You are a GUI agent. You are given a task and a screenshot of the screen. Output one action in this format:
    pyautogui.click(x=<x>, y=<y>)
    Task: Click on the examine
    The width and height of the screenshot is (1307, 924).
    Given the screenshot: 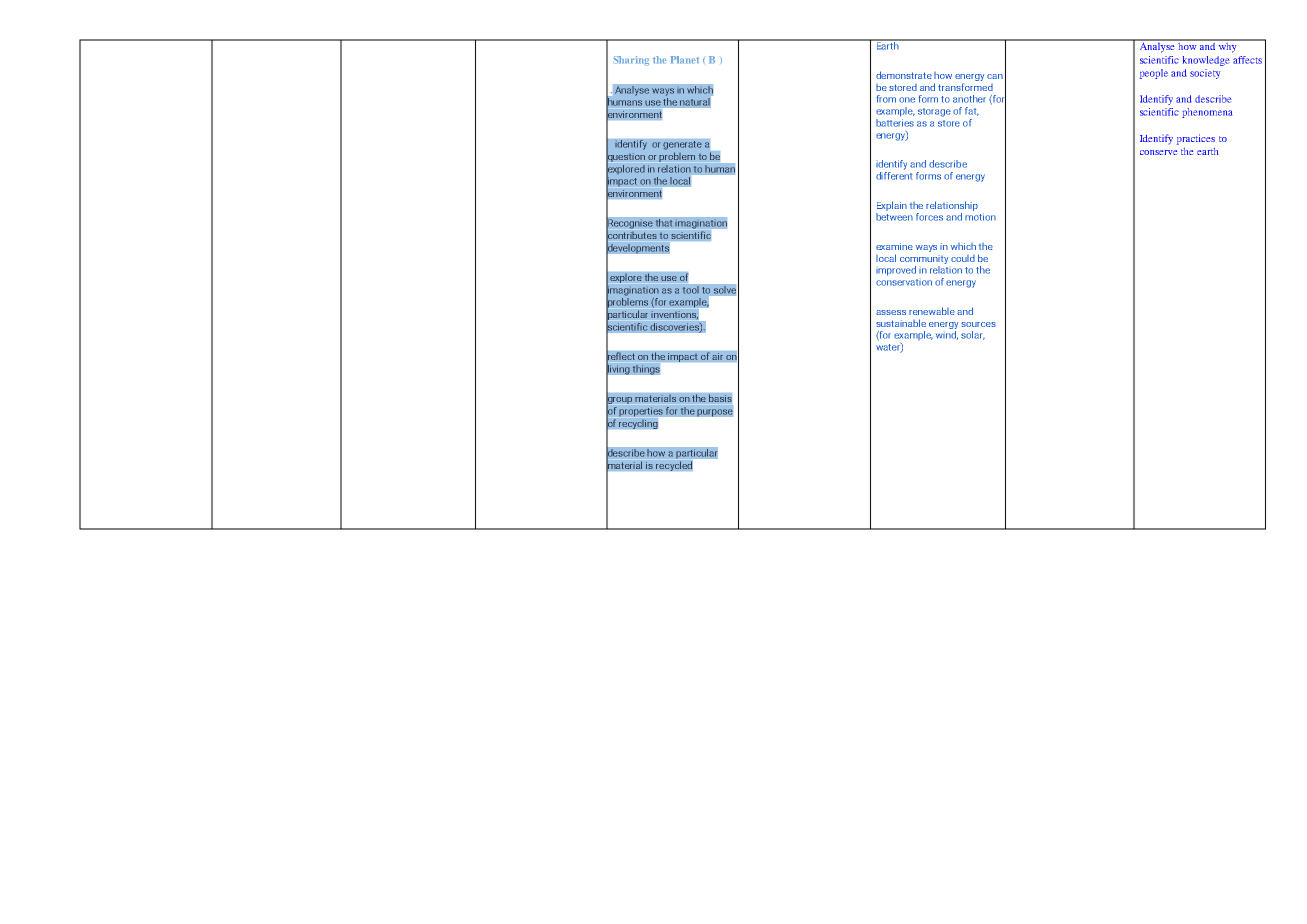 What is the action you would take?
    pyautogui.click(x=894, y=246)
